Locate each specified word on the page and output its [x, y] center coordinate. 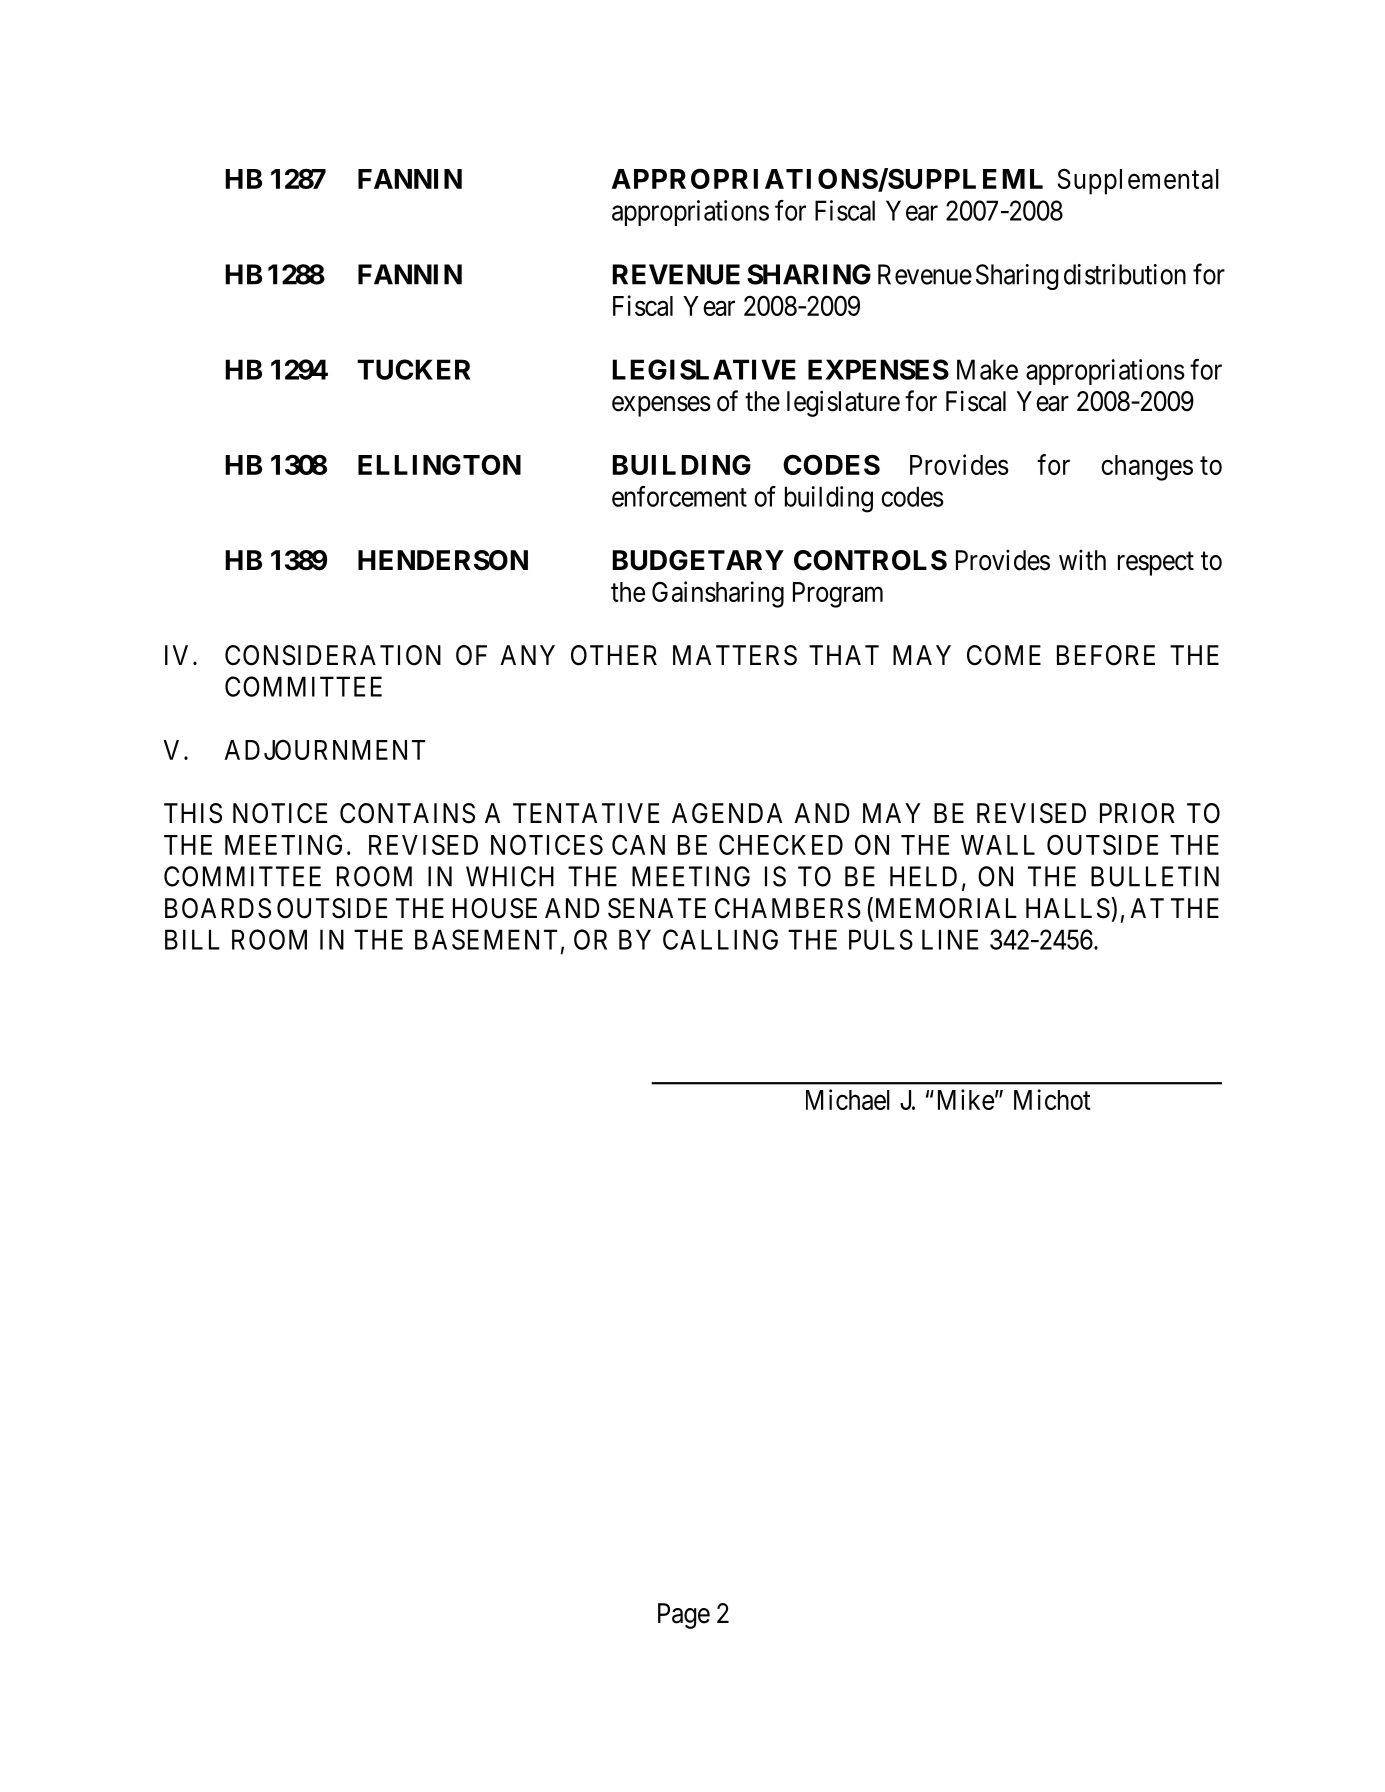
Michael [848, 1099]
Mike [966, 1099]
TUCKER [413, 369]
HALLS [1068, 908]
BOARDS [218, 908]
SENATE [657, 908]
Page [684, 1616]
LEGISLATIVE [704, 369]
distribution [1125, 274]
